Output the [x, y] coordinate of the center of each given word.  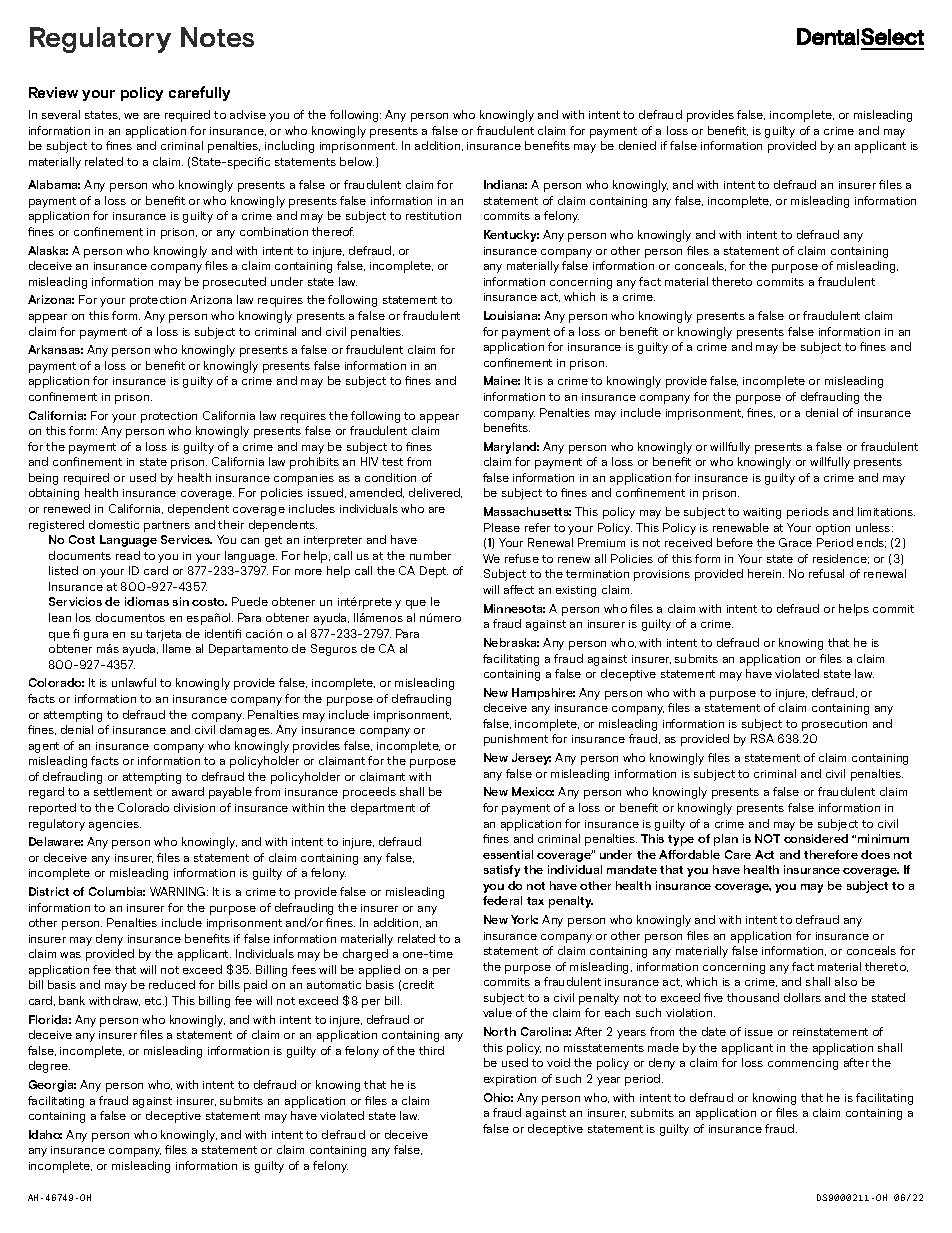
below [357, 161]
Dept [434, 572]
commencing [803, 1064]
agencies [115, 825]
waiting [762, 513]
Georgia [52, 1086]
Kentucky [511, 236]
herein [766, 573]
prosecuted [234, 283]
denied [637, 145]
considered [816, 838]
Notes [217, 37]
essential [508, 854]
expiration [510, 1080]
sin [181, 601]
